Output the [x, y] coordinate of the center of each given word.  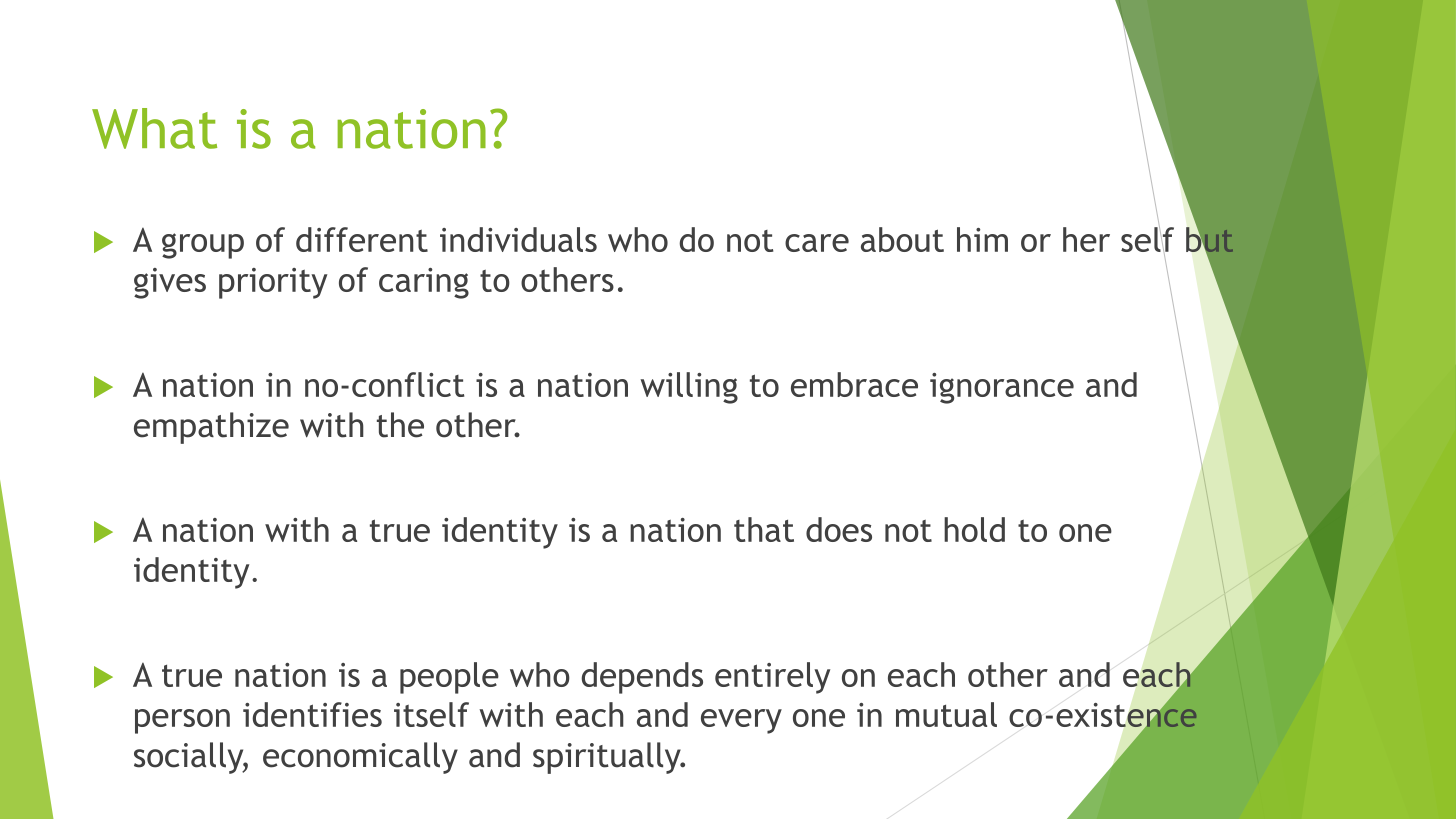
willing [689, 388]
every [741, 721]
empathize [211, 428]
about [902, 239]
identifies [312, 714]
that [764, 529]
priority [273, 283]
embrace [854, 384]
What [154, 128]
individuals [518, 239]
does [839, 529]
